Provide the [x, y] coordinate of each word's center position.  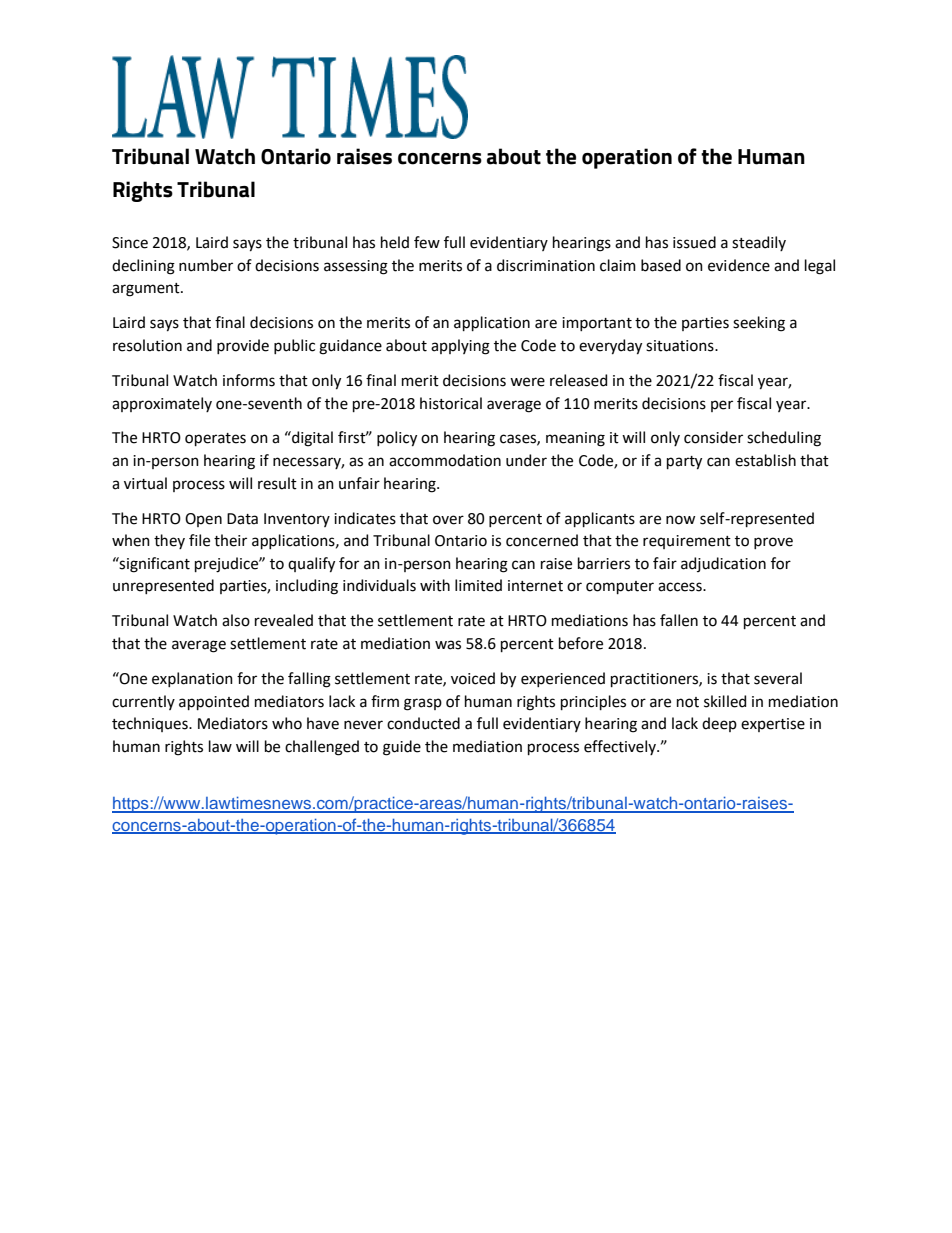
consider [713, 437]
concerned [542, 540]
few [427, 242]
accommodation [445, 460]
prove [773, 543]
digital [311, 439]
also [236, 620]
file [199, 540]
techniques [151, 724]
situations [681, 346]
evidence [739, 265]
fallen [679, 620]
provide [243, 346]
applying [460, 347]
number [206, 265]
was [448, 645]
